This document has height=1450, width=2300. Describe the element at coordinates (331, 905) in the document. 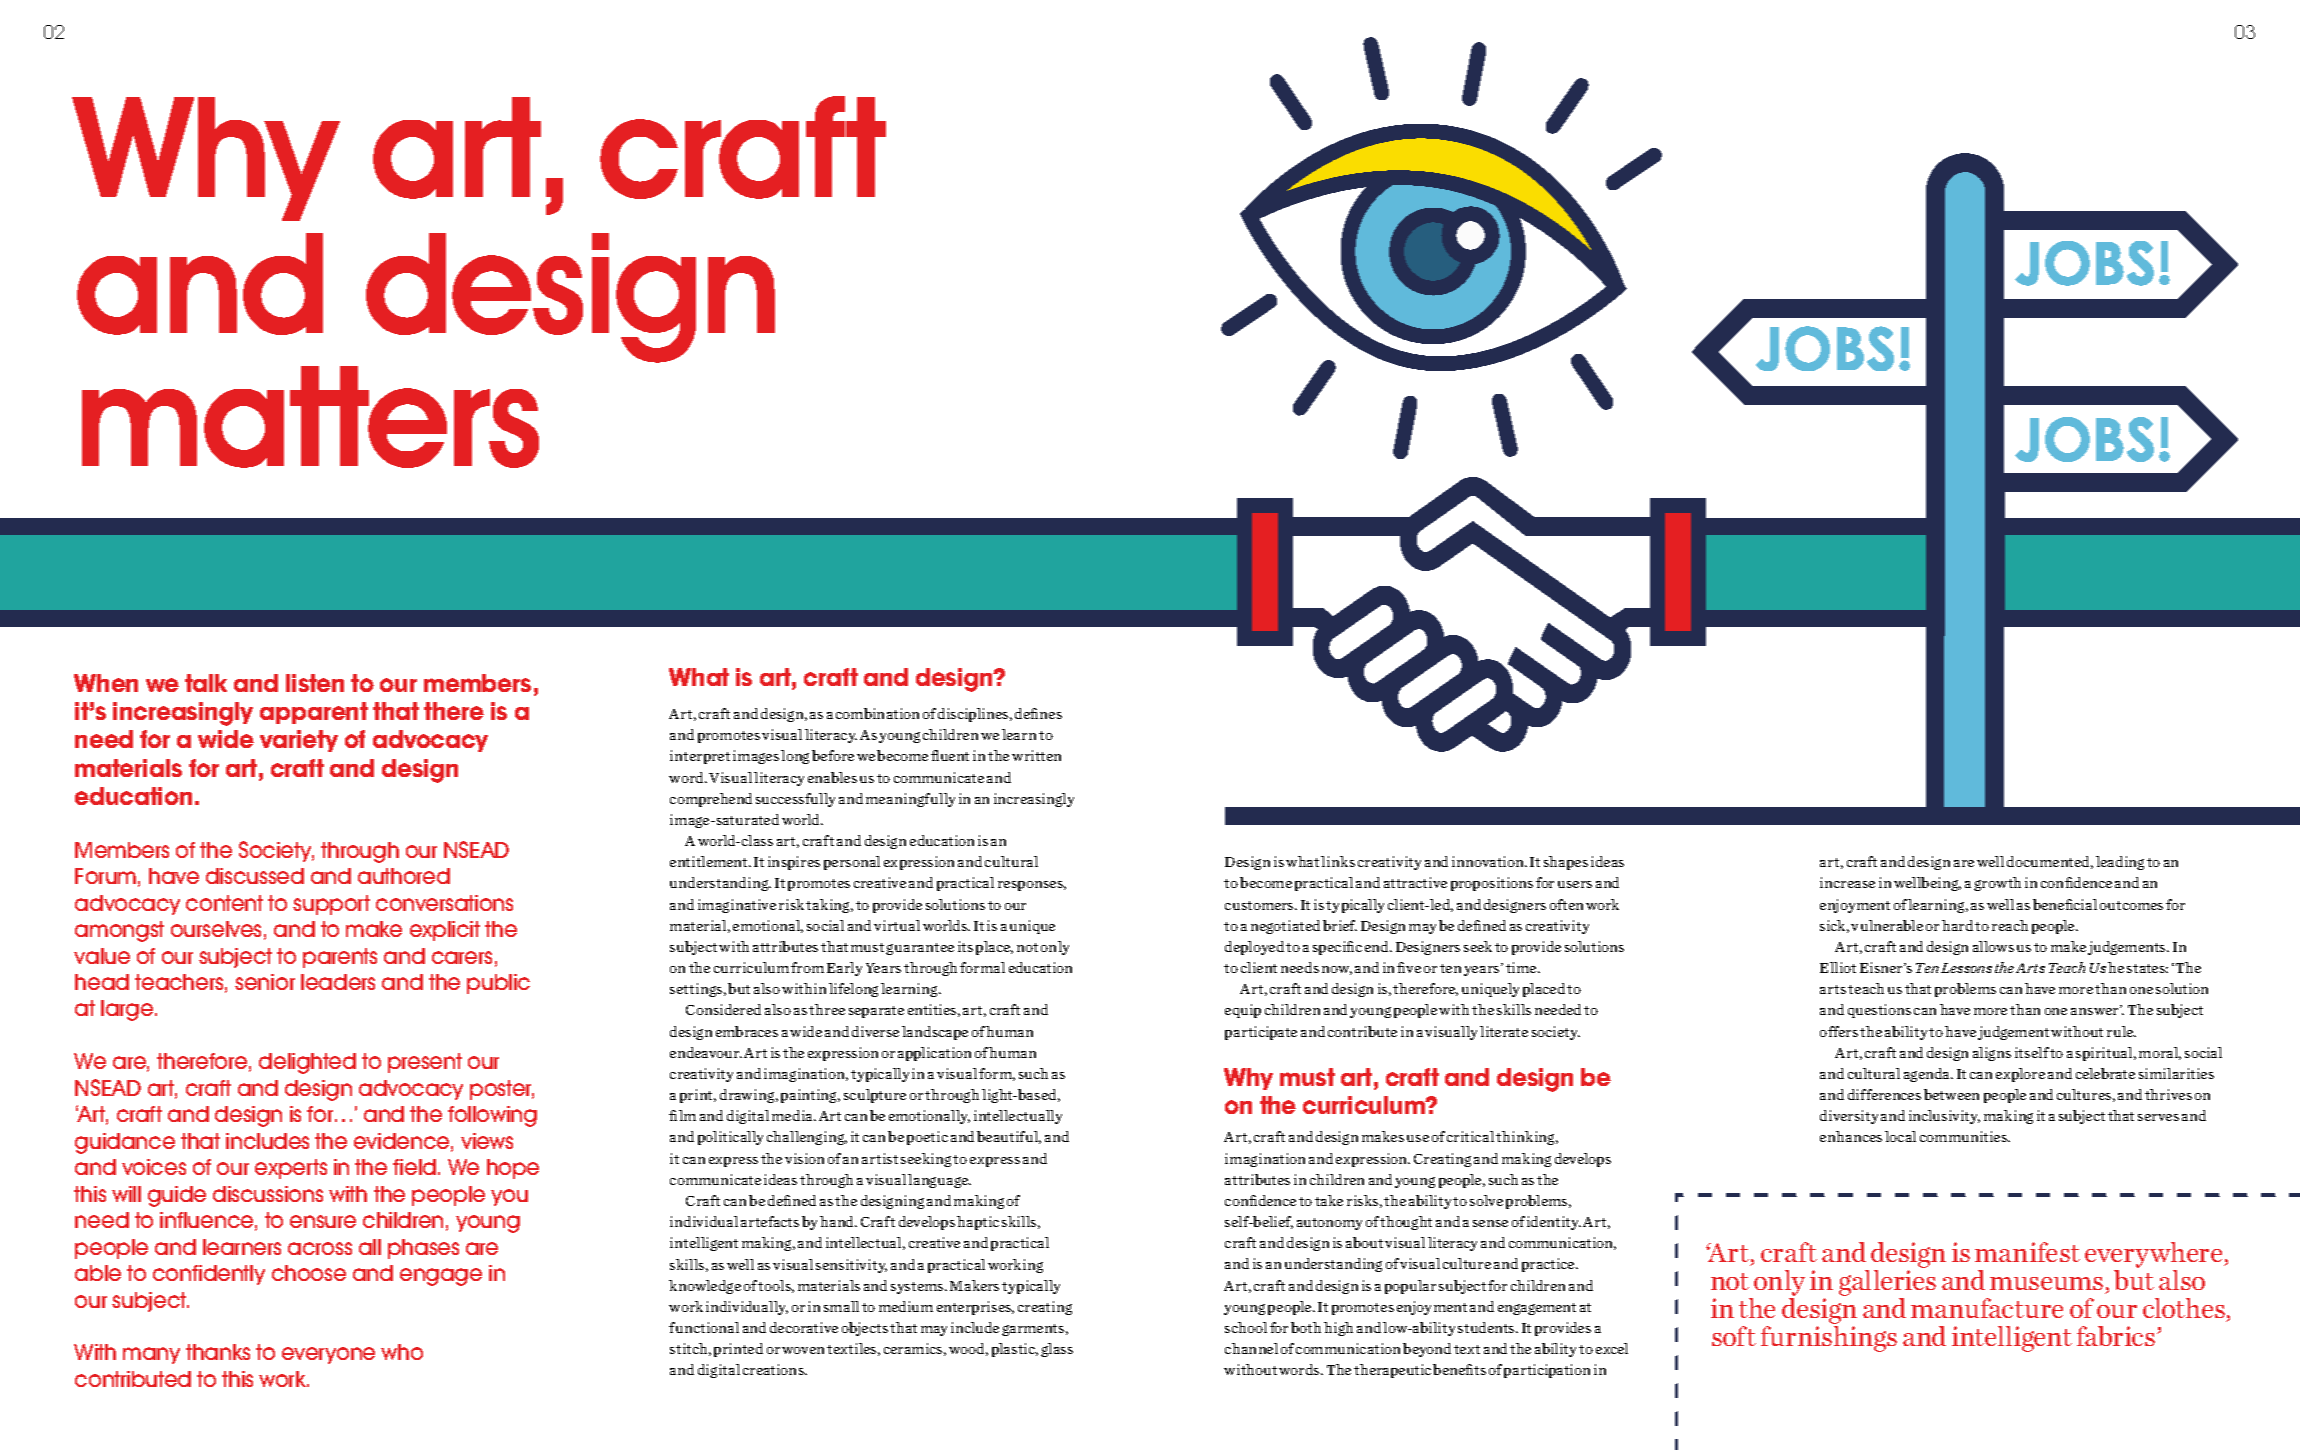

I see `support` at that location.
